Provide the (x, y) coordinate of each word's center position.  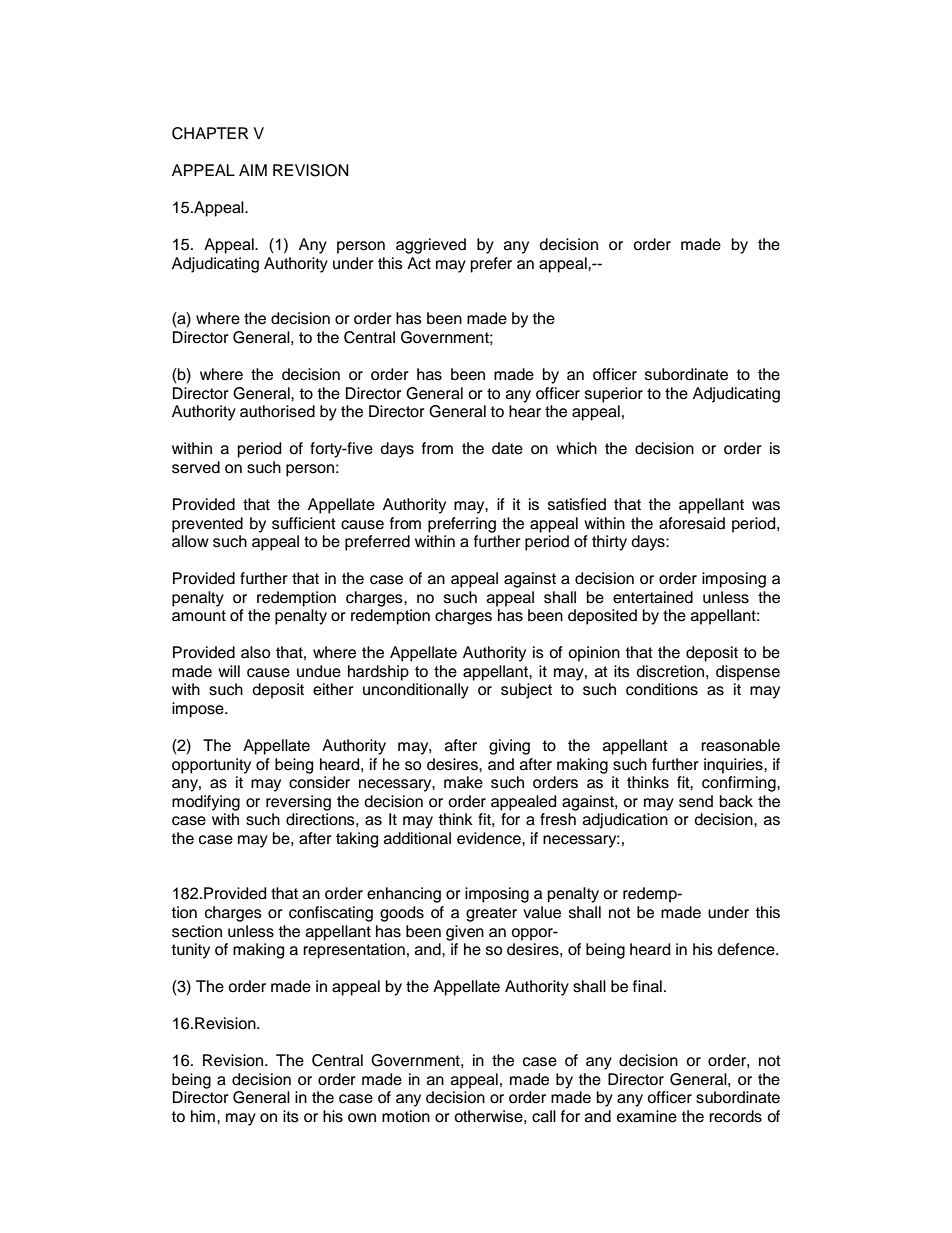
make (463, 782)
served (196, 467)
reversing (298, 803)
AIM (253, 170)
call (544, 1116)
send (696, 801)
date (507, 448)
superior (614, 395)
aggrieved (431, 246)
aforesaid (692, 523)
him (203, 1116)
